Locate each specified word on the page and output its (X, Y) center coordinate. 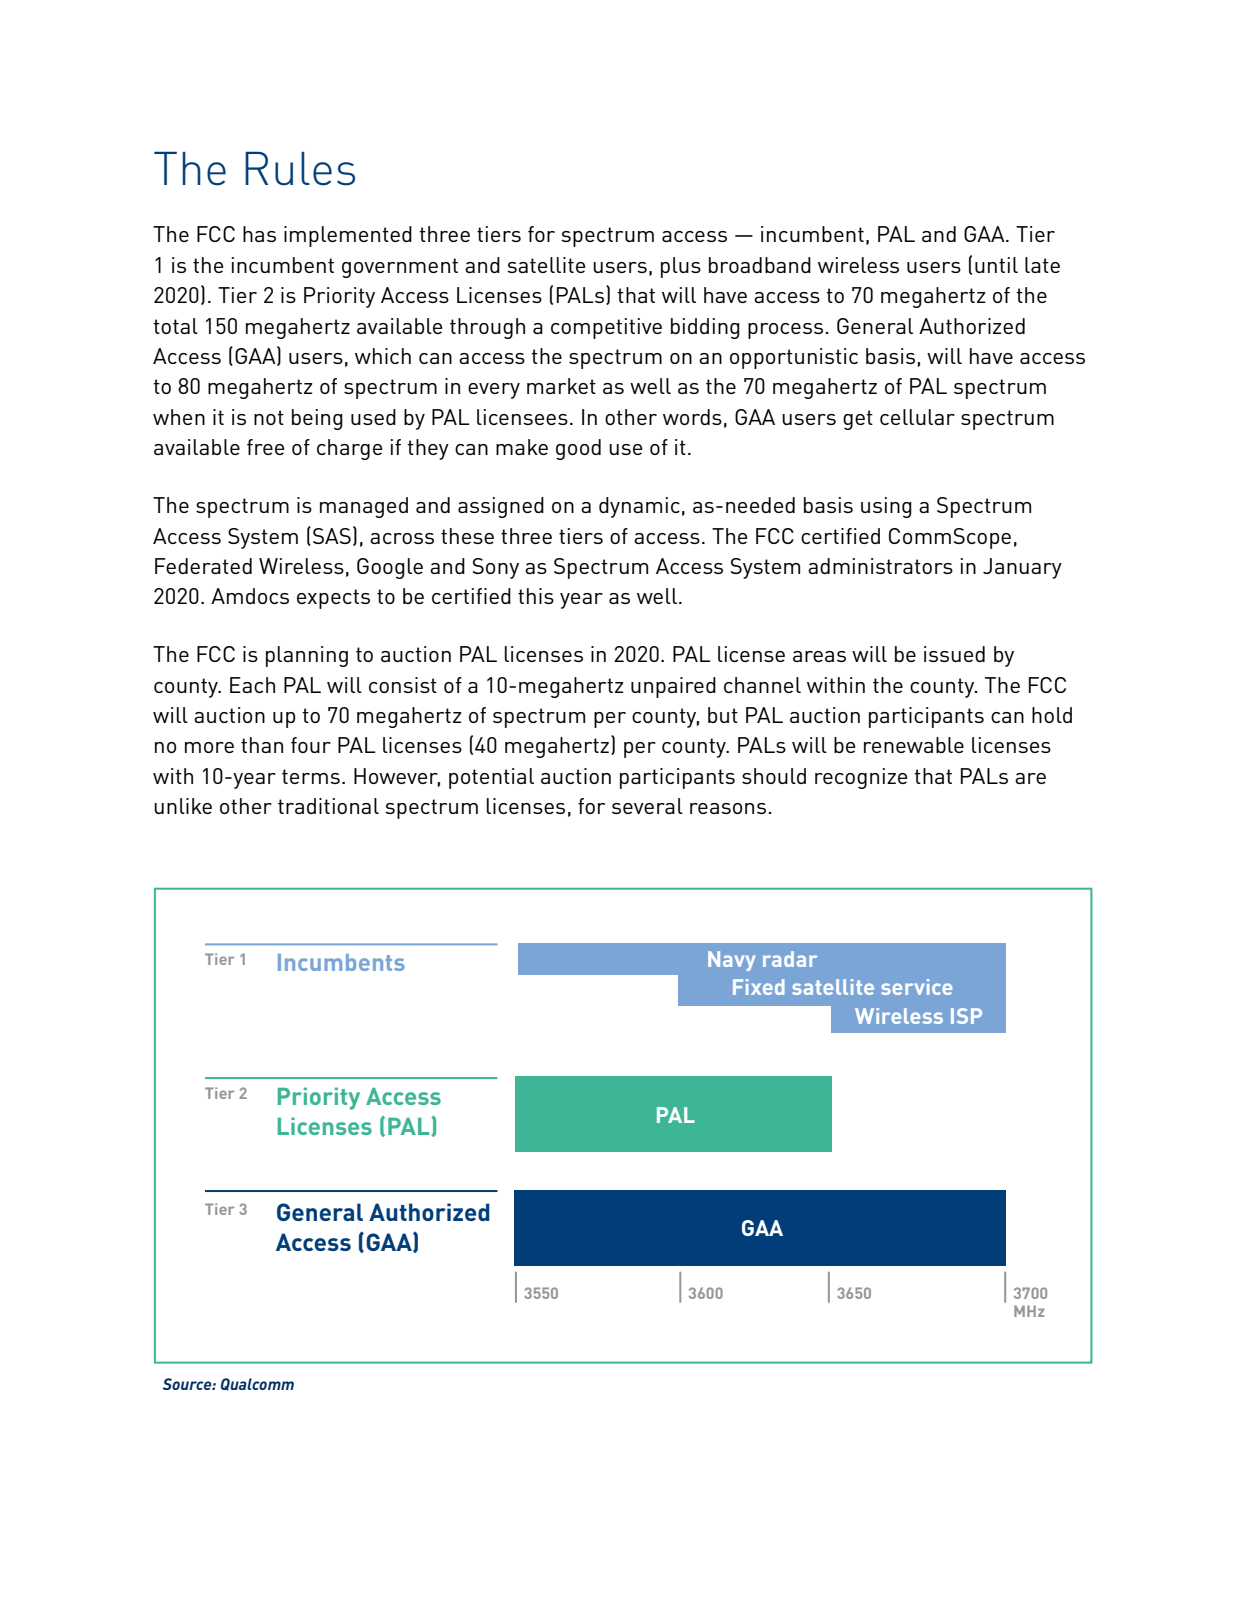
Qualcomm (257, 1384)
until (996, 265)
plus (681, 267)
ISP (966, 1016)
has (259, 234)
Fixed (759, 987)
